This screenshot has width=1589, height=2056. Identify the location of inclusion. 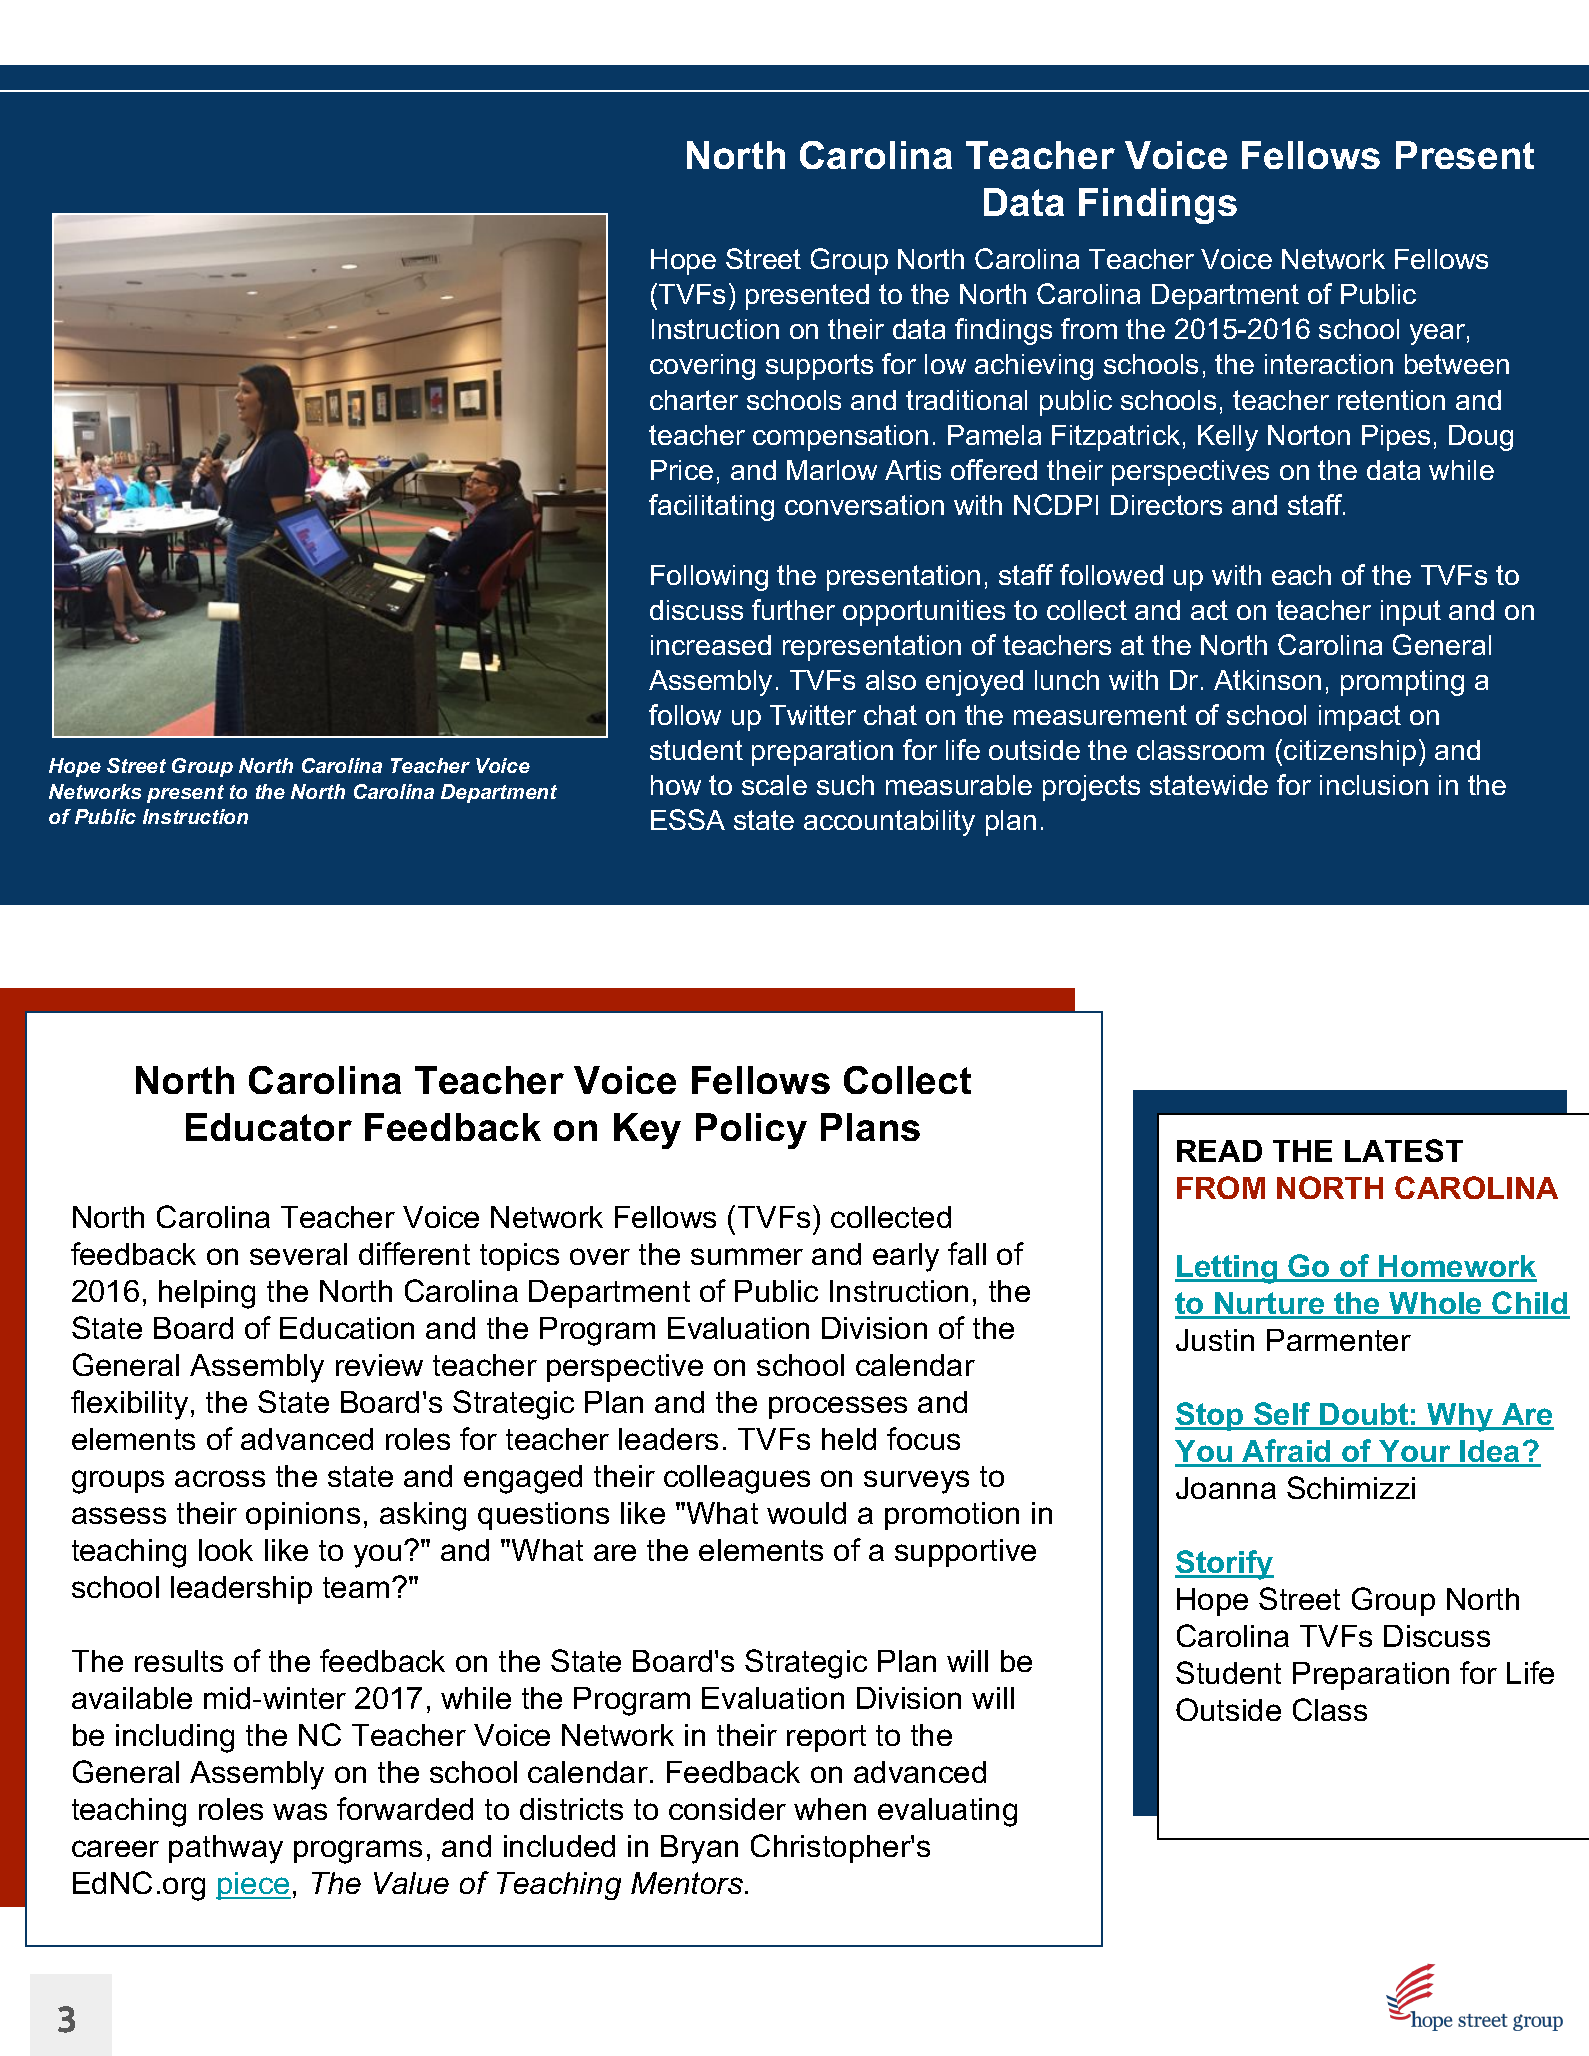
(1374, 785).
